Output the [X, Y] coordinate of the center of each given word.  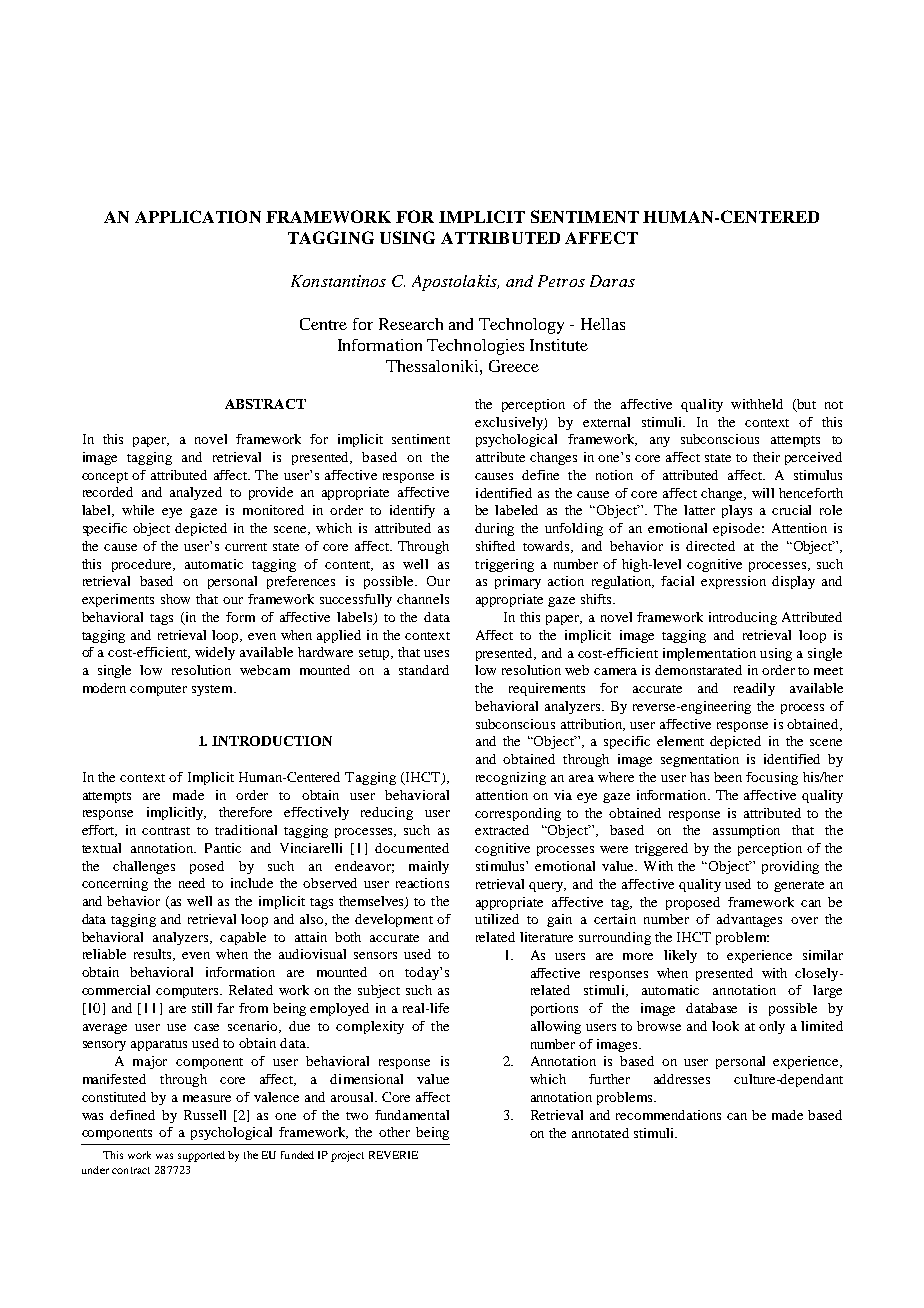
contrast [166, 831]
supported [201, 1156]
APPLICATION [198, 216]
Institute [559, 345]
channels [423, 599]
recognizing [511, 778]
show [175, 599]
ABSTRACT [265, 404]
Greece [514, 366]
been [728, 777]
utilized [497, 919]
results [154, 955]
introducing [743, 618]
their [766, 457]
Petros [561, 281]
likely [680, 956]
